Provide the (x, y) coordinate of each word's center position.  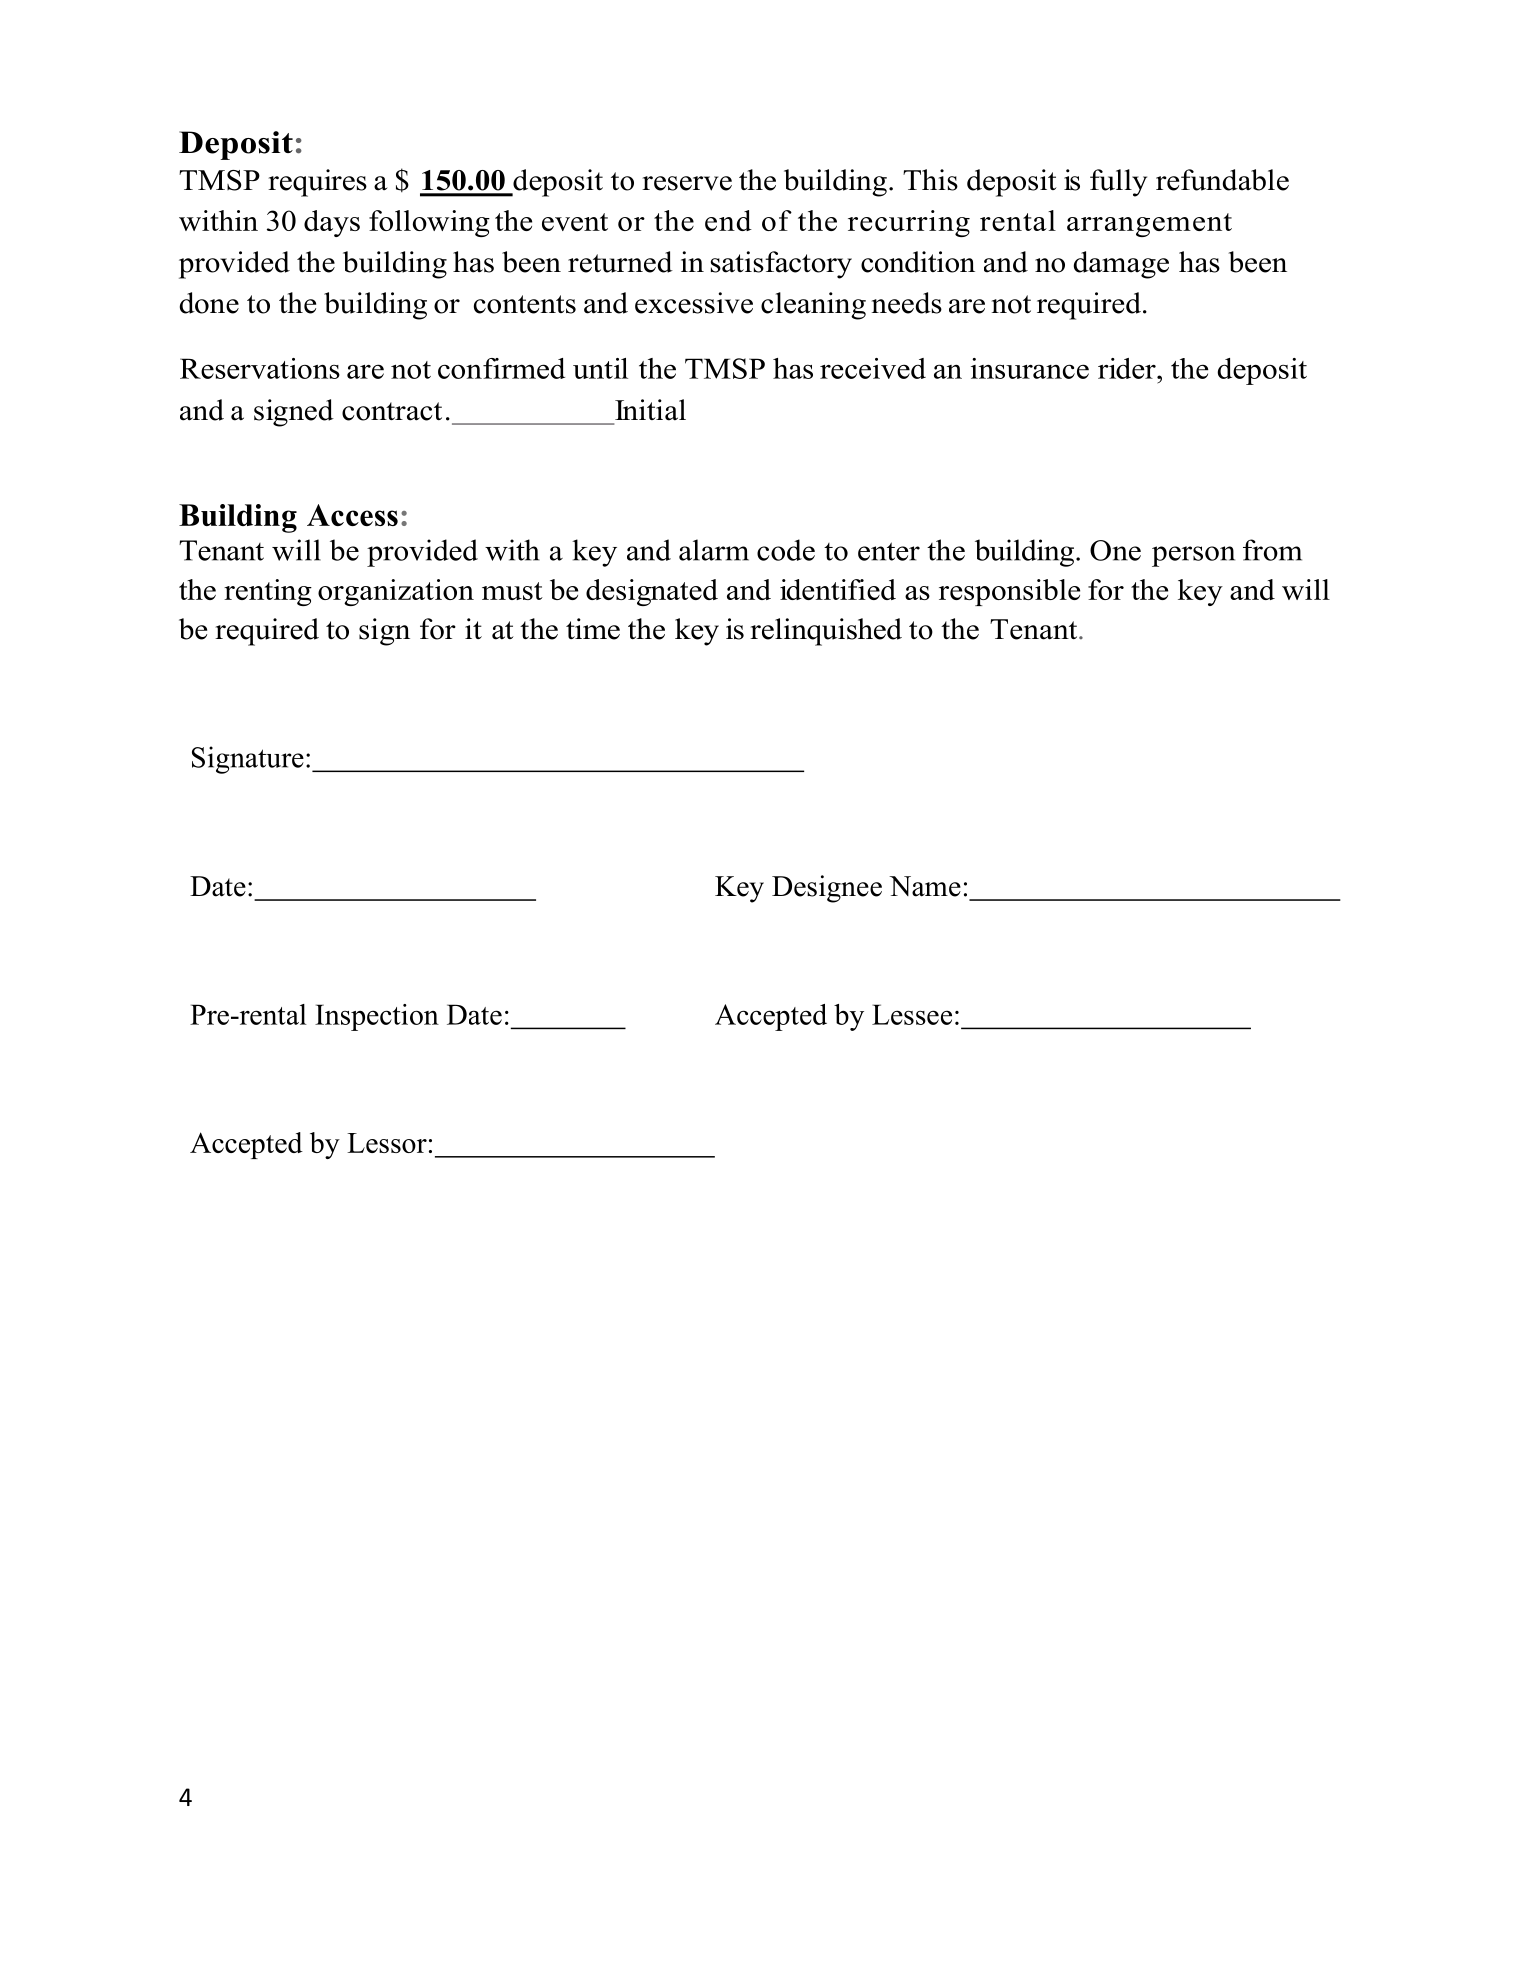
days (332, 223)
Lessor (387, 1143)
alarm (714, 550)
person (1193, 556)
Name (925, 886)
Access (352, 515)
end (728, 220)
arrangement (1149, 225)
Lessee (912, 1014)
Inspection (377, 1017)
